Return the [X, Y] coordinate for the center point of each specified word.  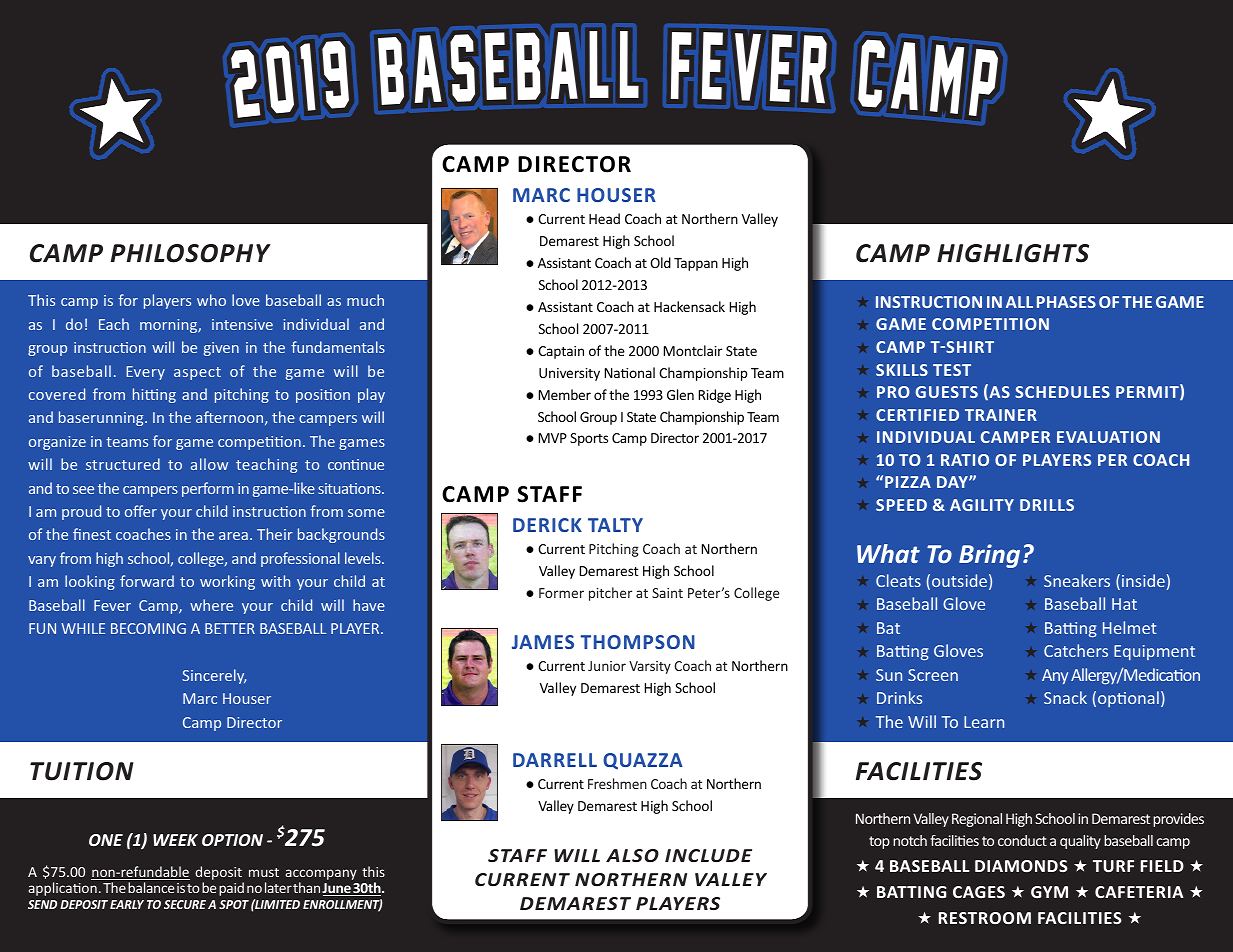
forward [147, 581]
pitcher [610, 594]
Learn [984, 722]
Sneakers [1077, 580]
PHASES [1066, 302]
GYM [1049, 892]
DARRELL [555, 760]
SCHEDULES [1062, 392]
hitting [154, 395]
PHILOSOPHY [191, 253]
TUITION [82, 771]
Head [604, 218]
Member [565, 394]
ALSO [632, 855]
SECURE [185, 904]
